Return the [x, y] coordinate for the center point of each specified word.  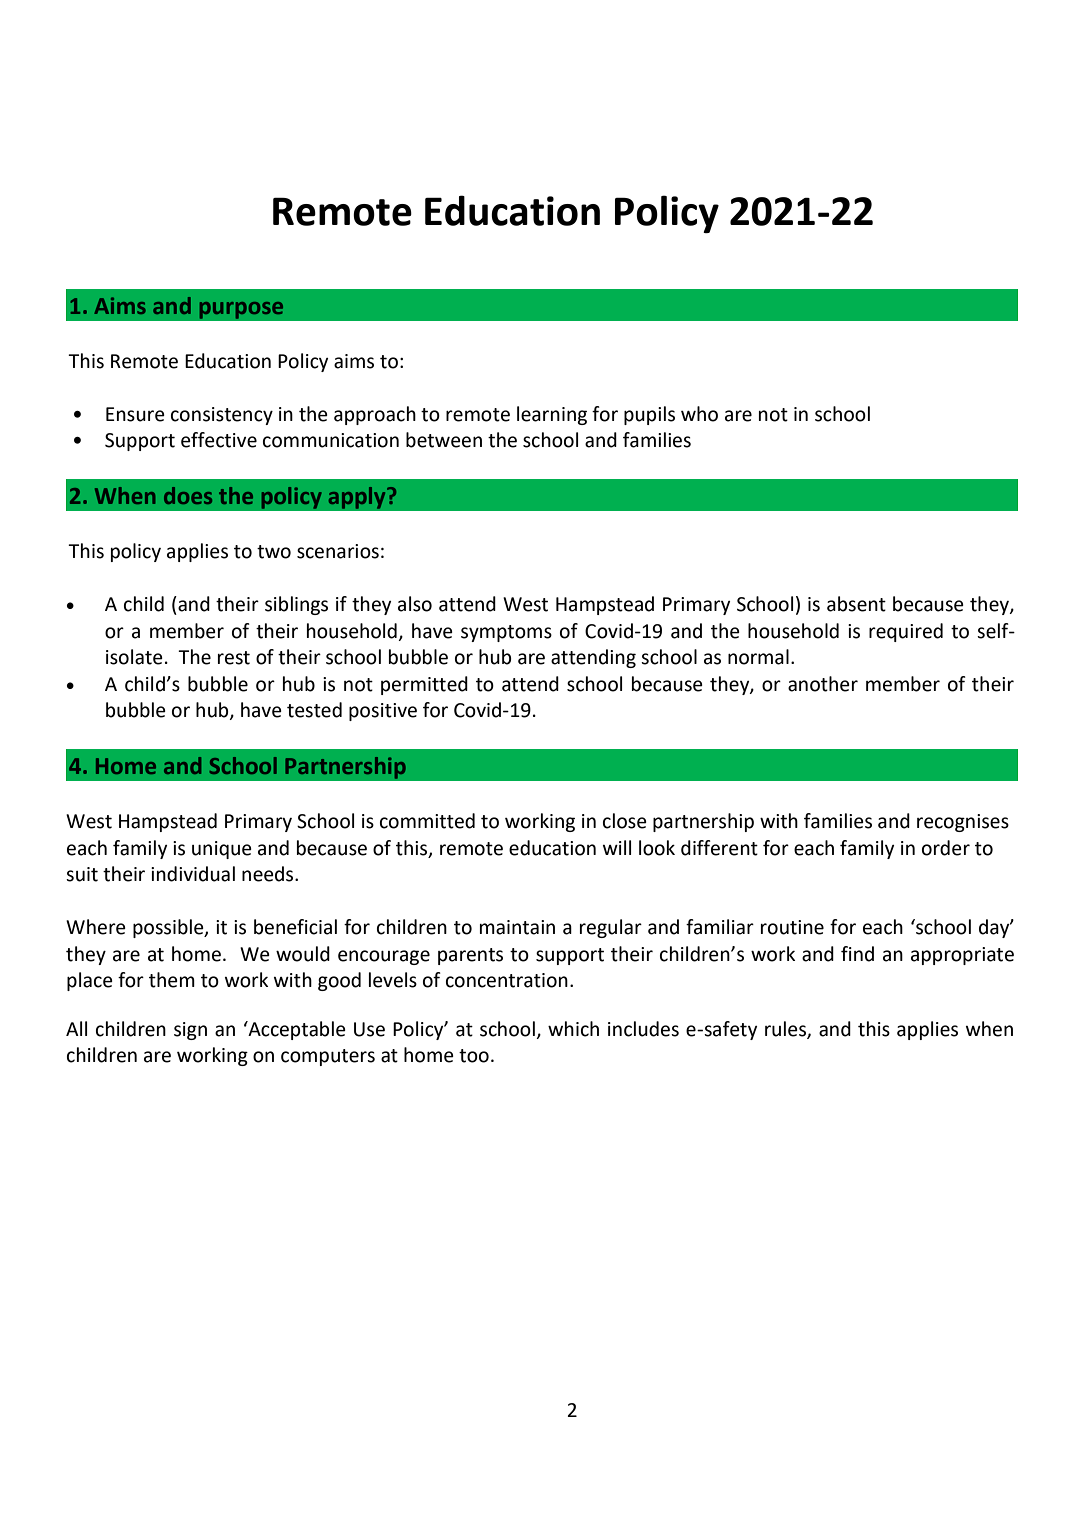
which [573, 1029]
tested [314, 710]
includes [643, 1029]
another [823, 684]
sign [190, 1031]
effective [219, 440]
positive [383, 712]
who [699, 414]
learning [552, 415]
